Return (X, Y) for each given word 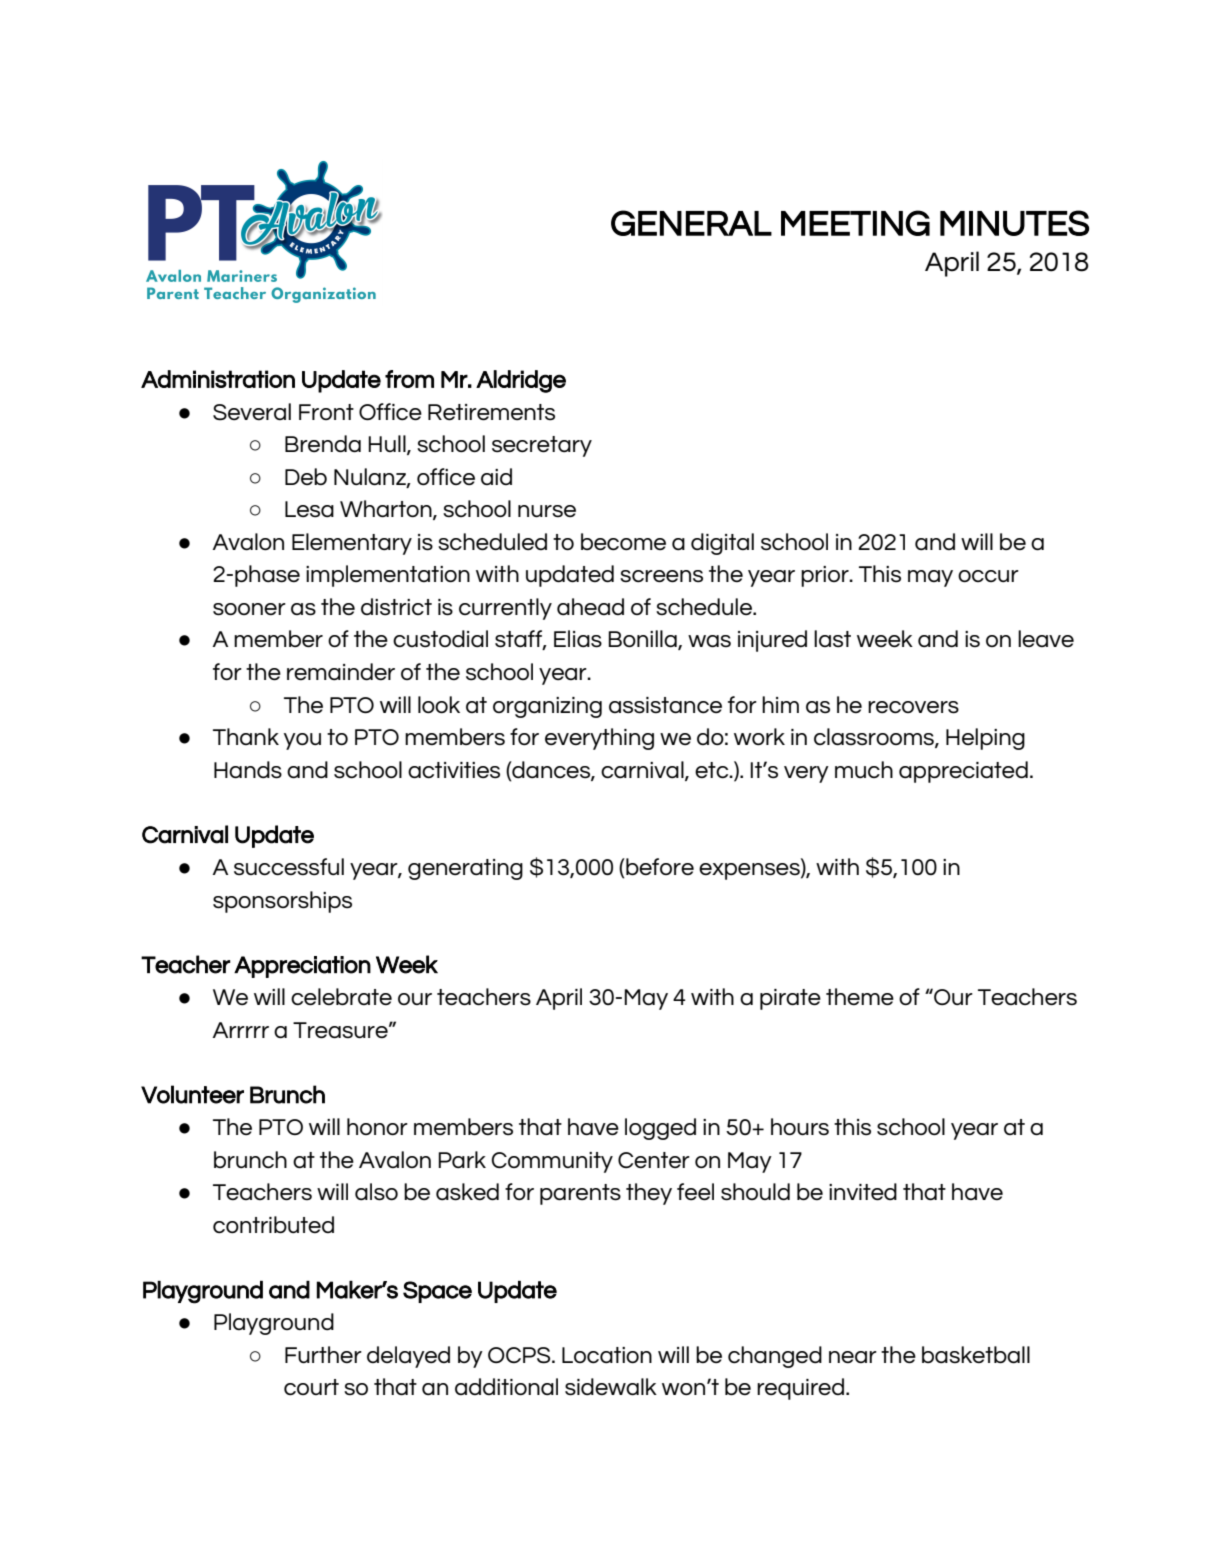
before (659, 866)
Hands (248, 770)
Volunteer (192, 1094)
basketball (976, 1354)
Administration (218, 379)
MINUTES (1014, 223)
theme (860, 996)
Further (323, 1354)
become (623, 541)
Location (607, 1355)
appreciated (963, 772)
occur (988, 576)
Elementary (352, 544)
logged (660, 1129)
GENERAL (691, 223)
